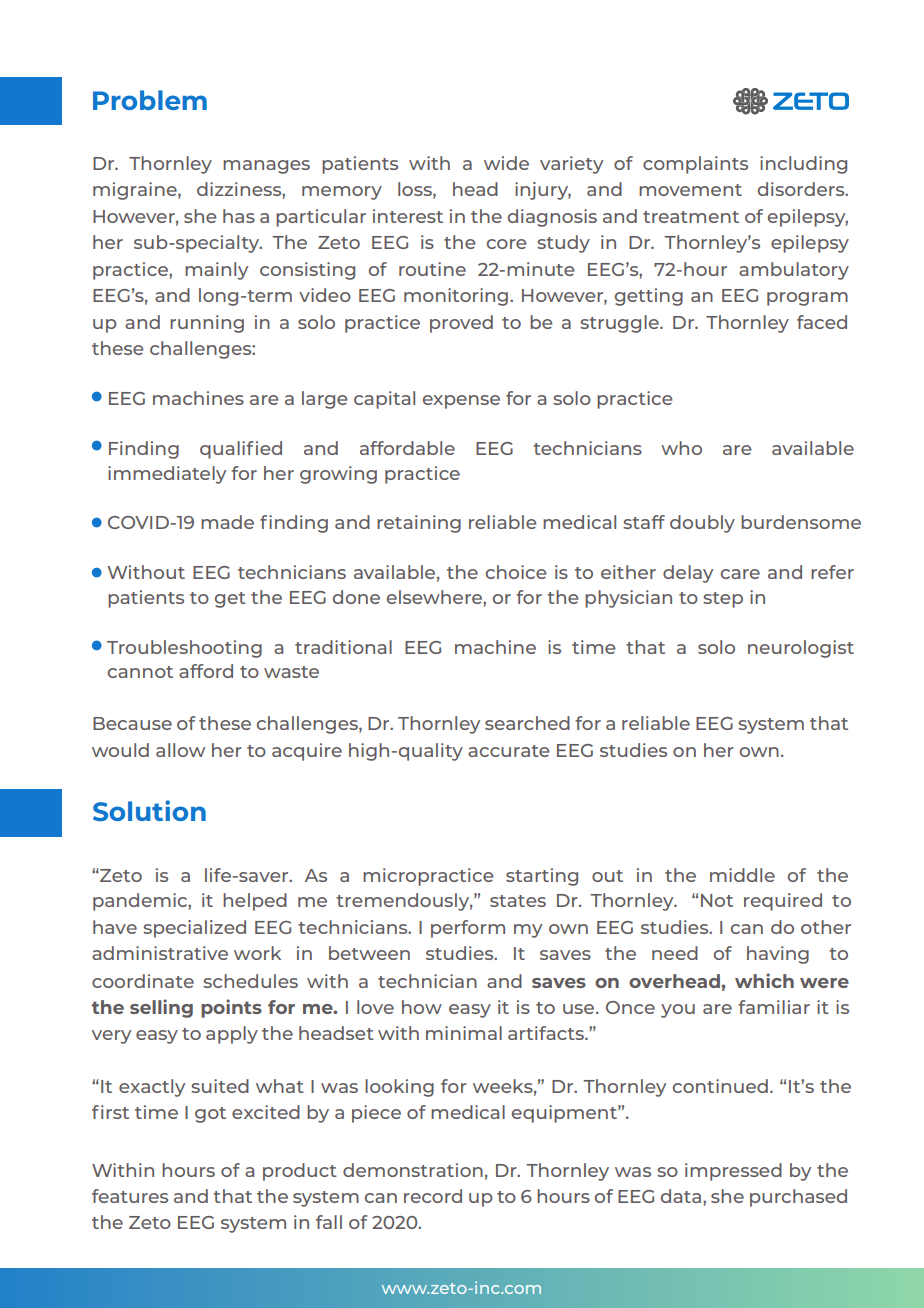 This screenshot has width=924, height=1308. Describe the element at coordinates (695, 165) in the screenshot. I see `complaints` at that location.
